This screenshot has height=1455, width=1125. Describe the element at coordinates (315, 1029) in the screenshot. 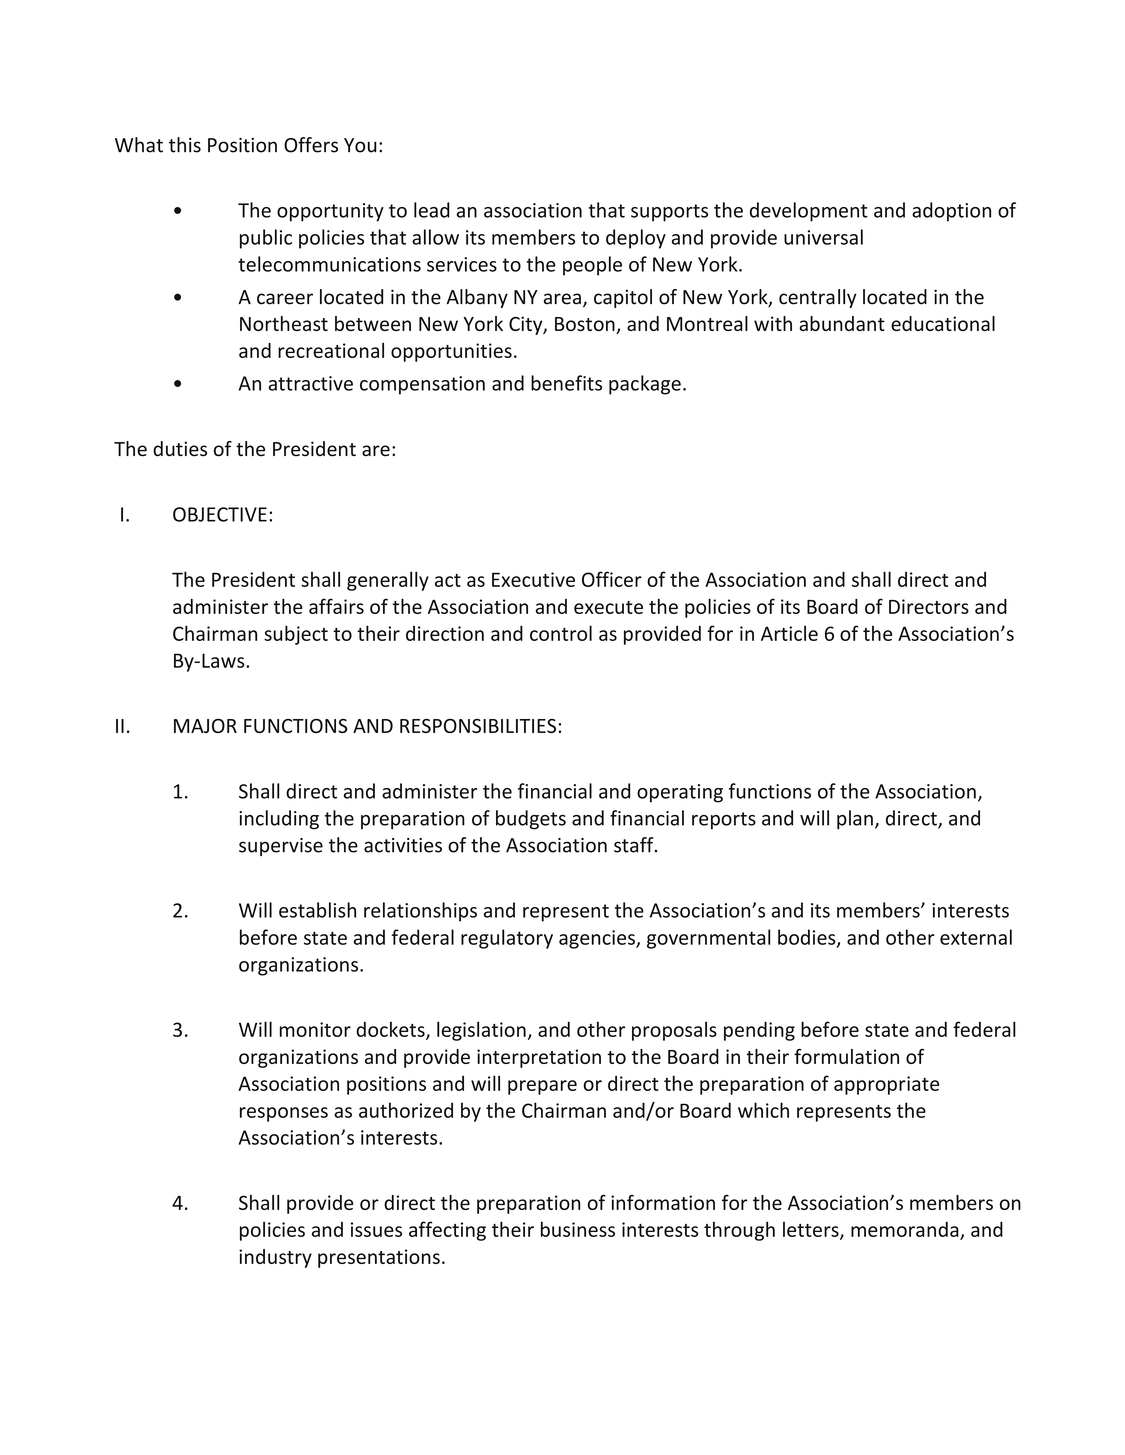

I see `monitor` at that location.
